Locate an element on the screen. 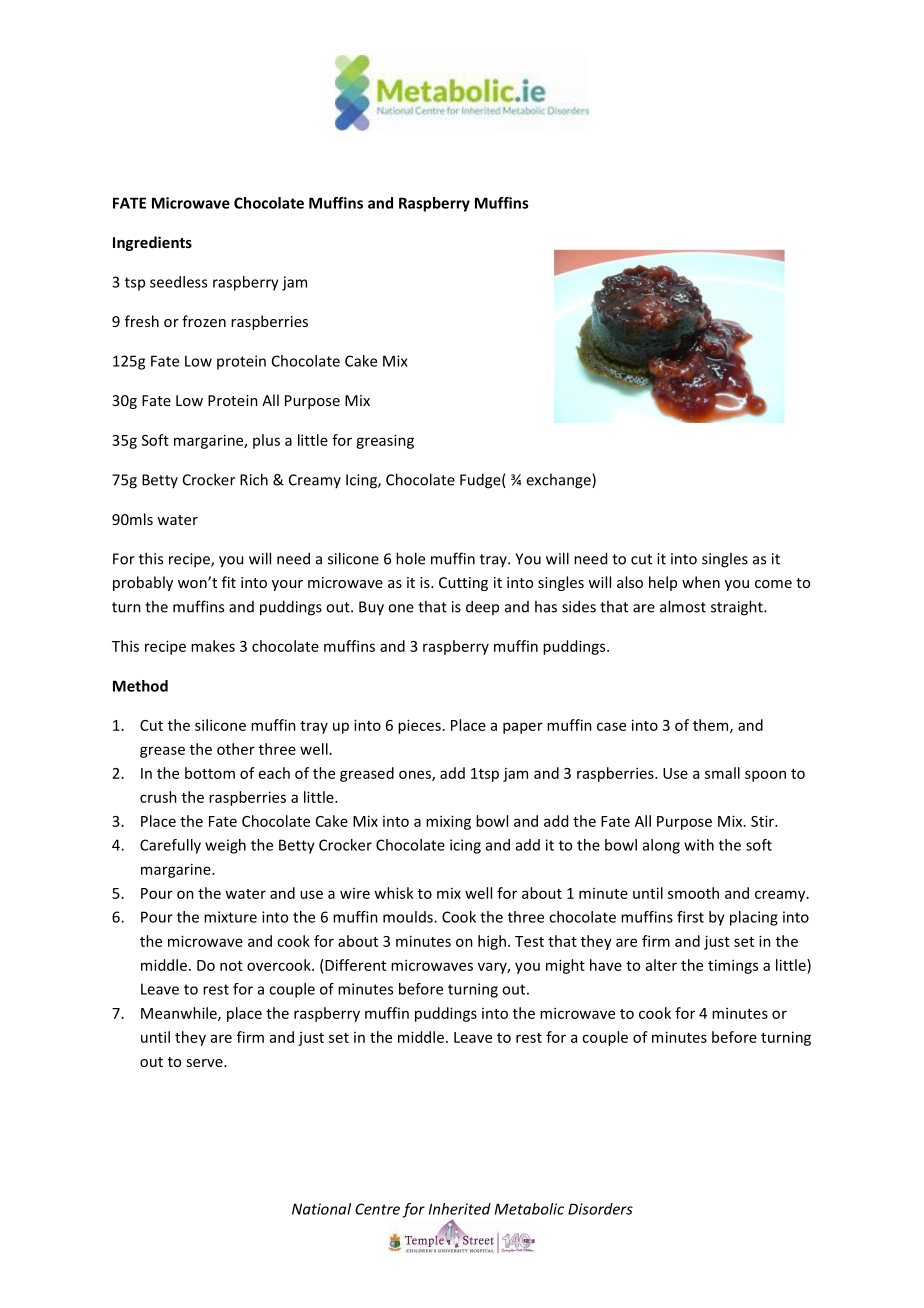 This screenshot has width=924, height=1308. not is located at coordinates (231, 966).
